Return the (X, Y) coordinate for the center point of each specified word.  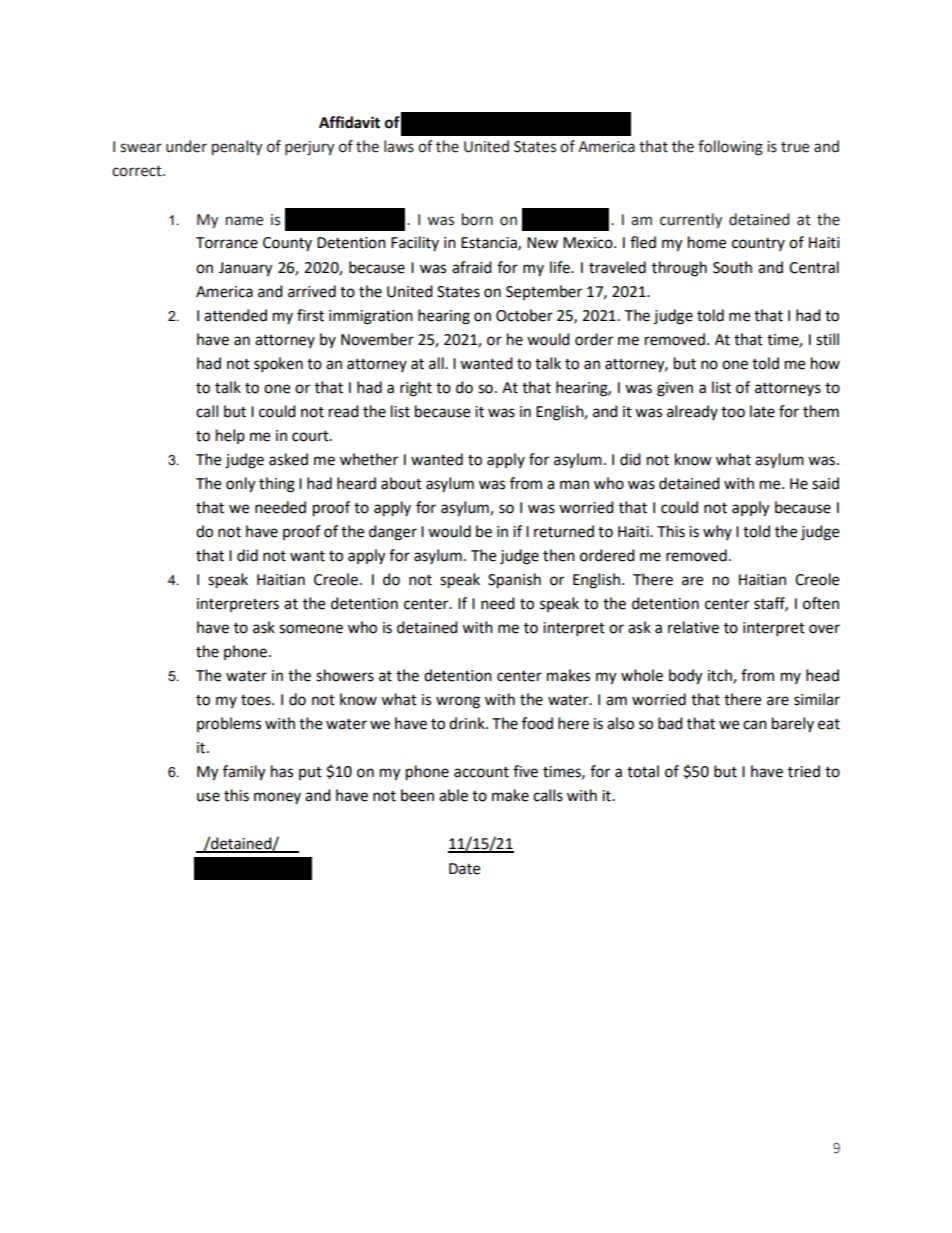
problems (229, 724)
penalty (237, 147)
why (717, 532)
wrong (458, 702)
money (277, 798)
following (730, 148)
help (230, 436)
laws (399, 146)
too (733, 412)
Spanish (514, 581)
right (416, 389)
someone (311, 629)
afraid (472, 267)
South (732, 267)
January (245, 269)
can (755, 725)
